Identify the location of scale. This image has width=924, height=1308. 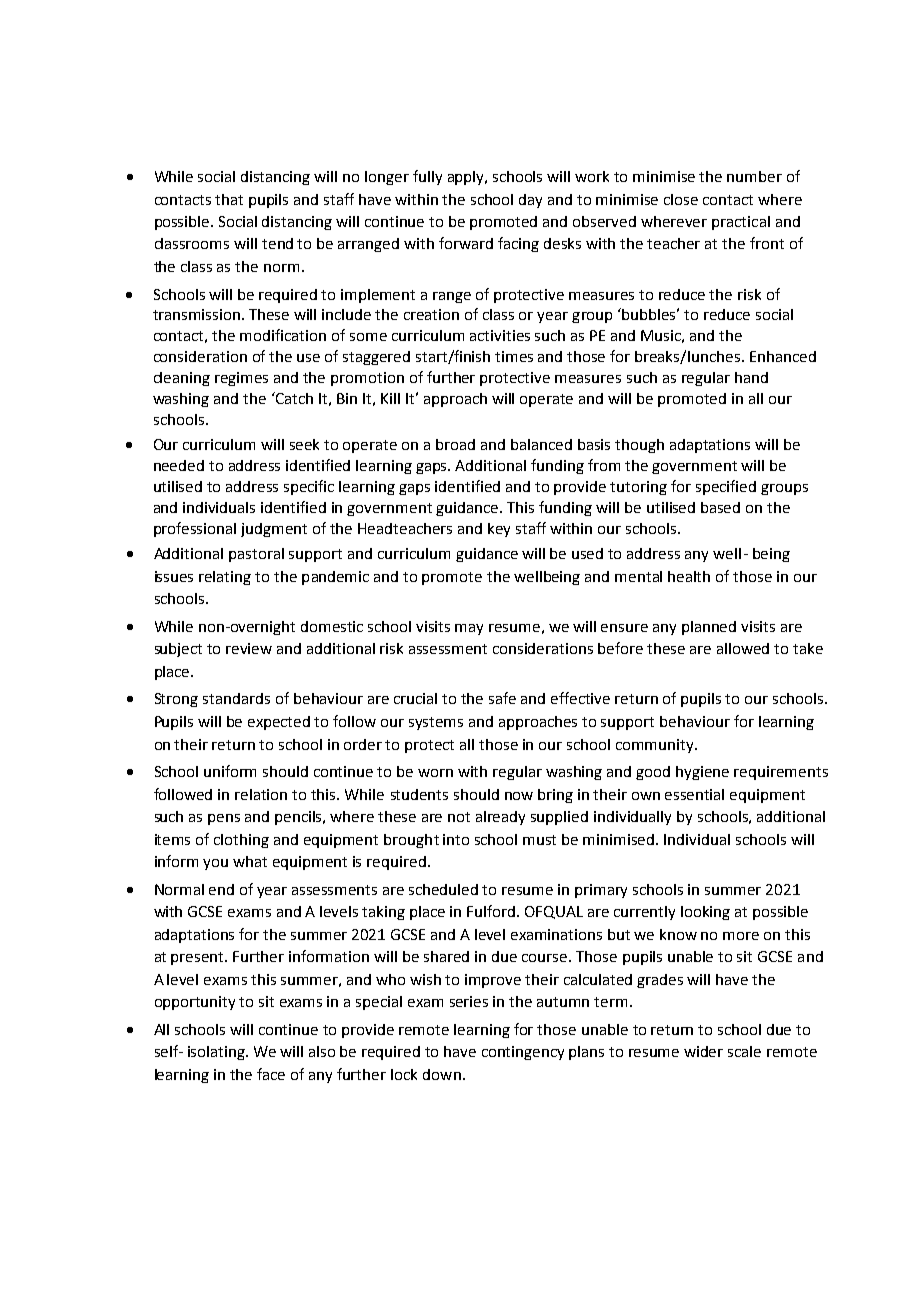
(744, 1051).
